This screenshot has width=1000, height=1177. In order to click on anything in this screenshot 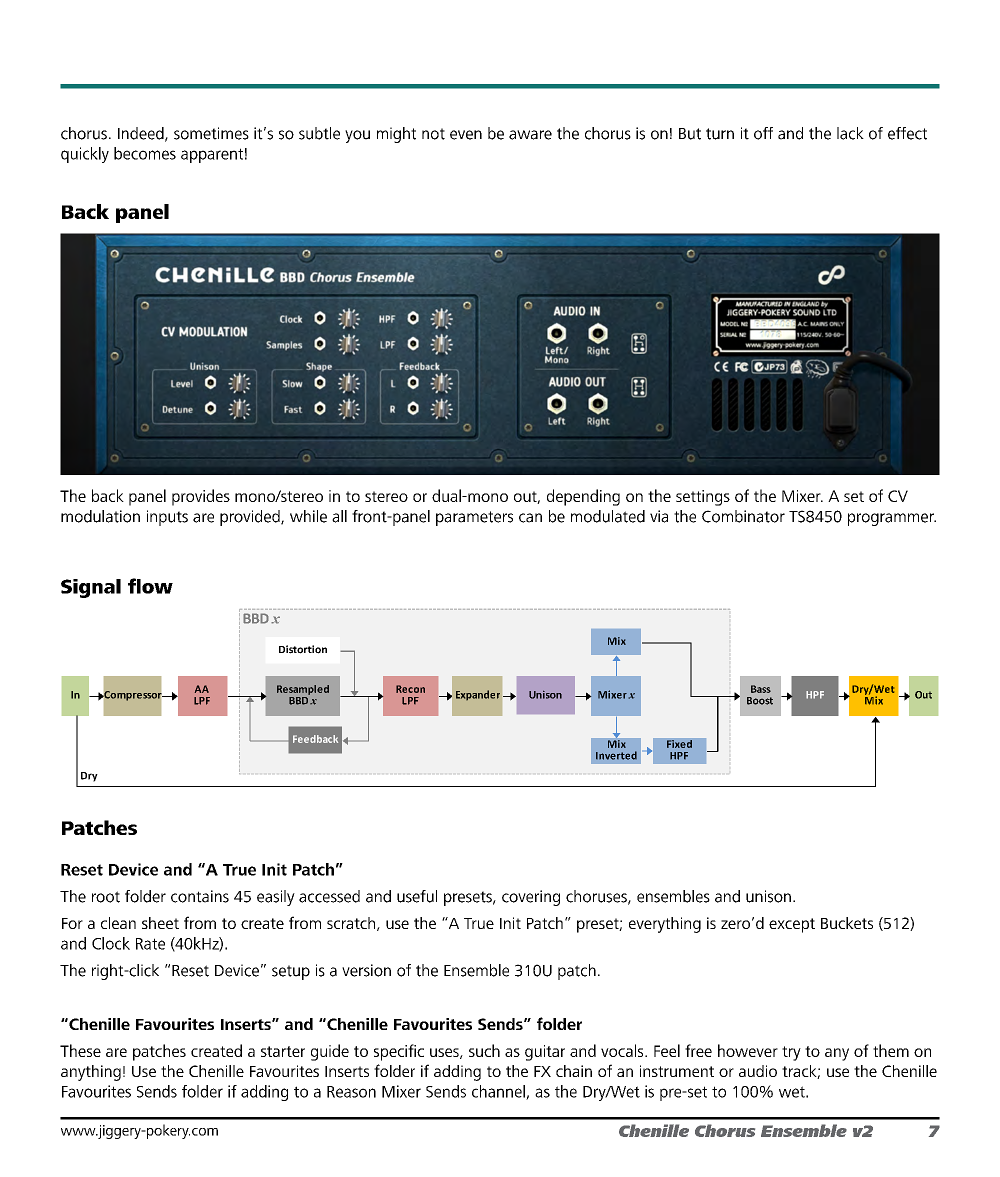, I will do `click(91, 1073)`.
